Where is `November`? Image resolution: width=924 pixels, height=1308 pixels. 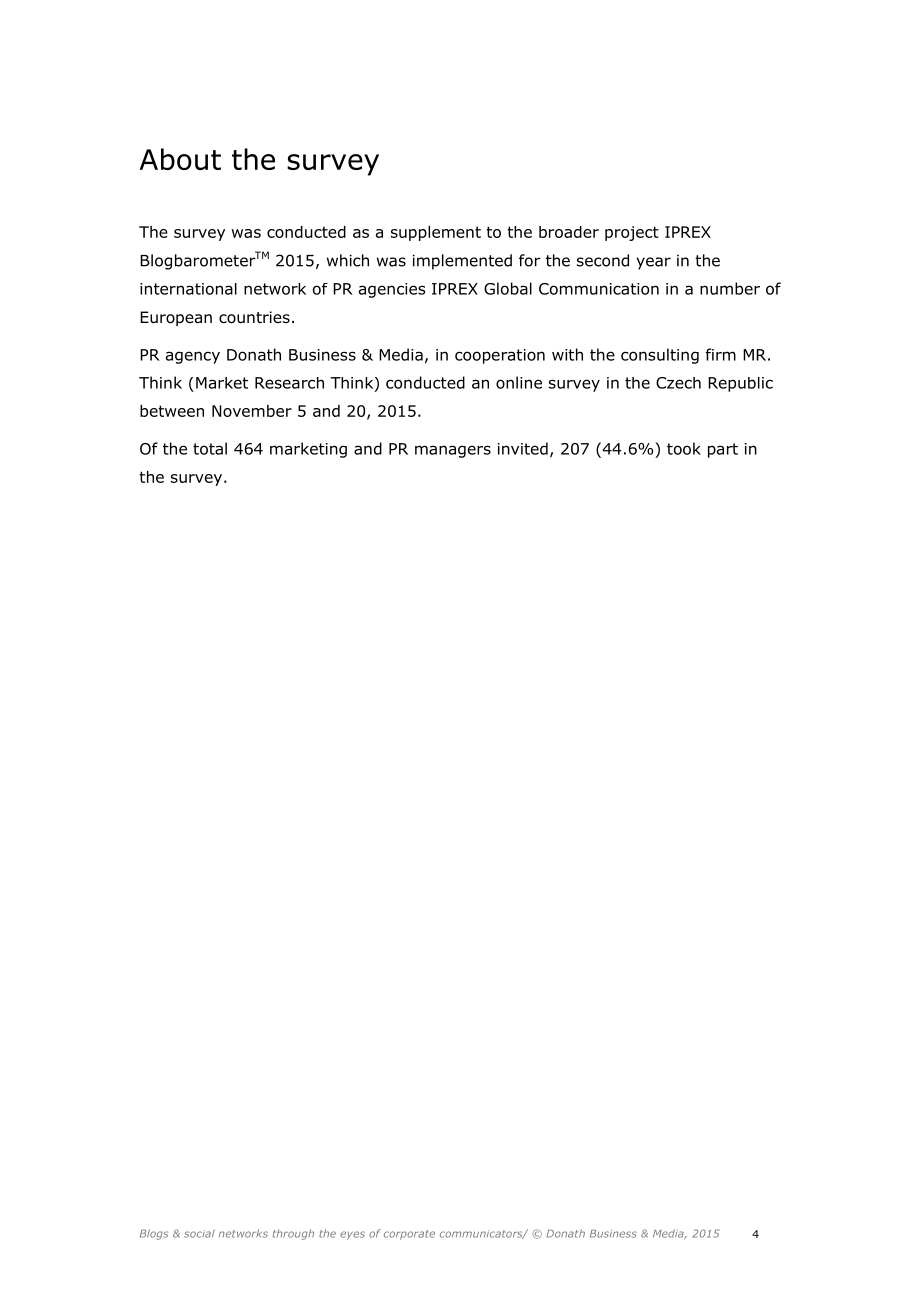
November is located at coordinates (252, 411).
